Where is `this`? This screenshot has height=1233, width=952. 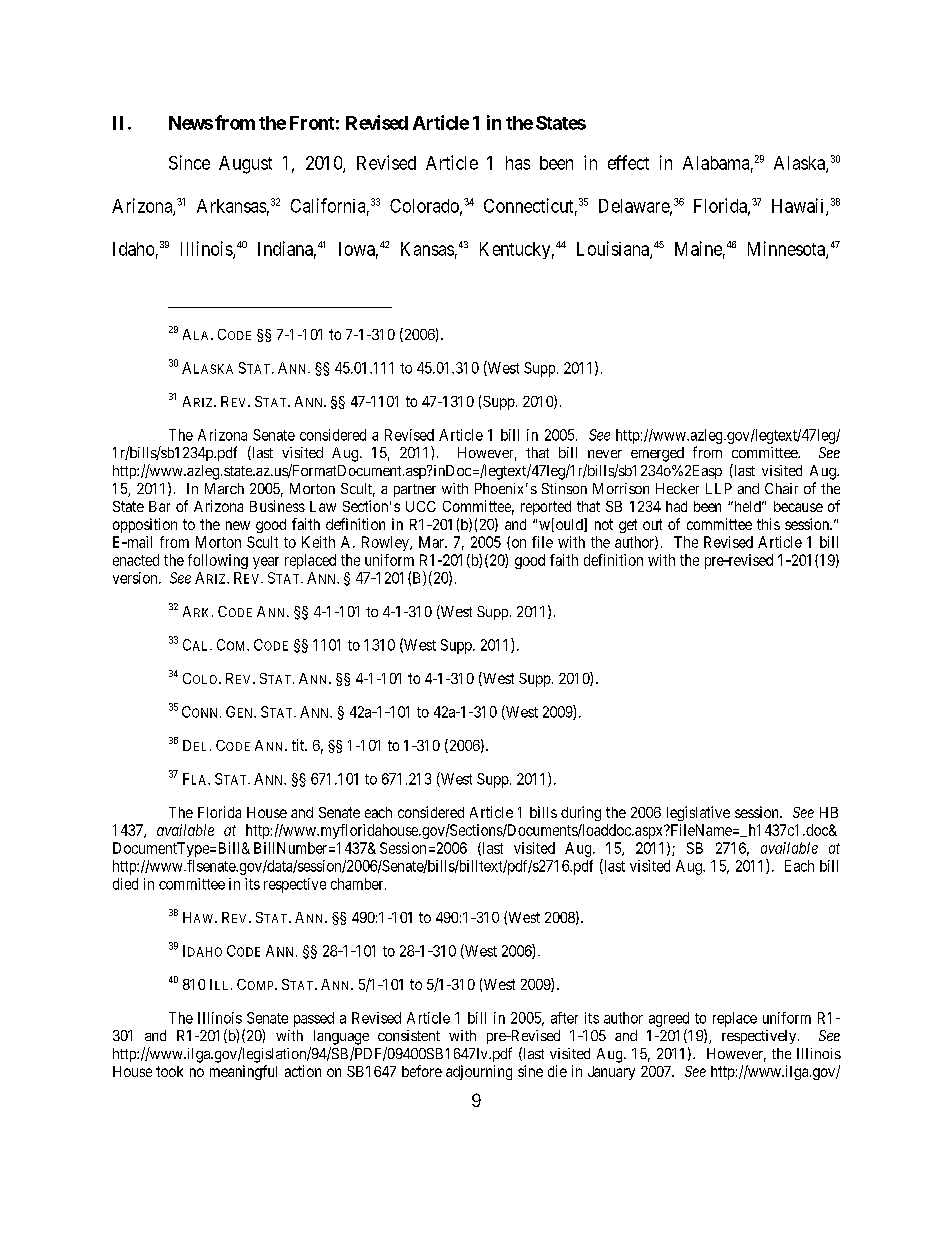 this is located at coordinates (768, 524).
